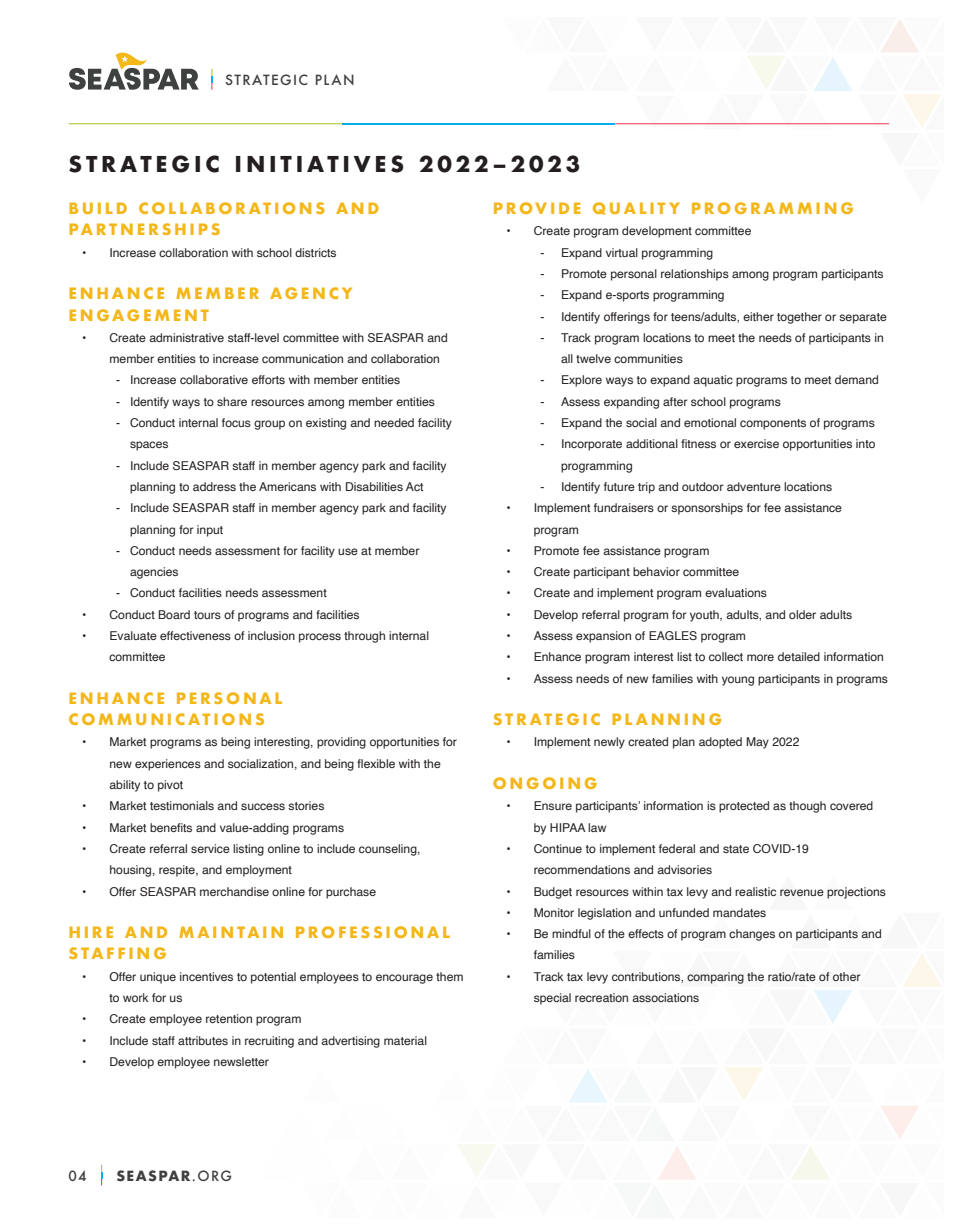 This document has height=1232, width=958. Describe the element at coordinates (203, 1040) in the document. I see `attributes` at that location.
